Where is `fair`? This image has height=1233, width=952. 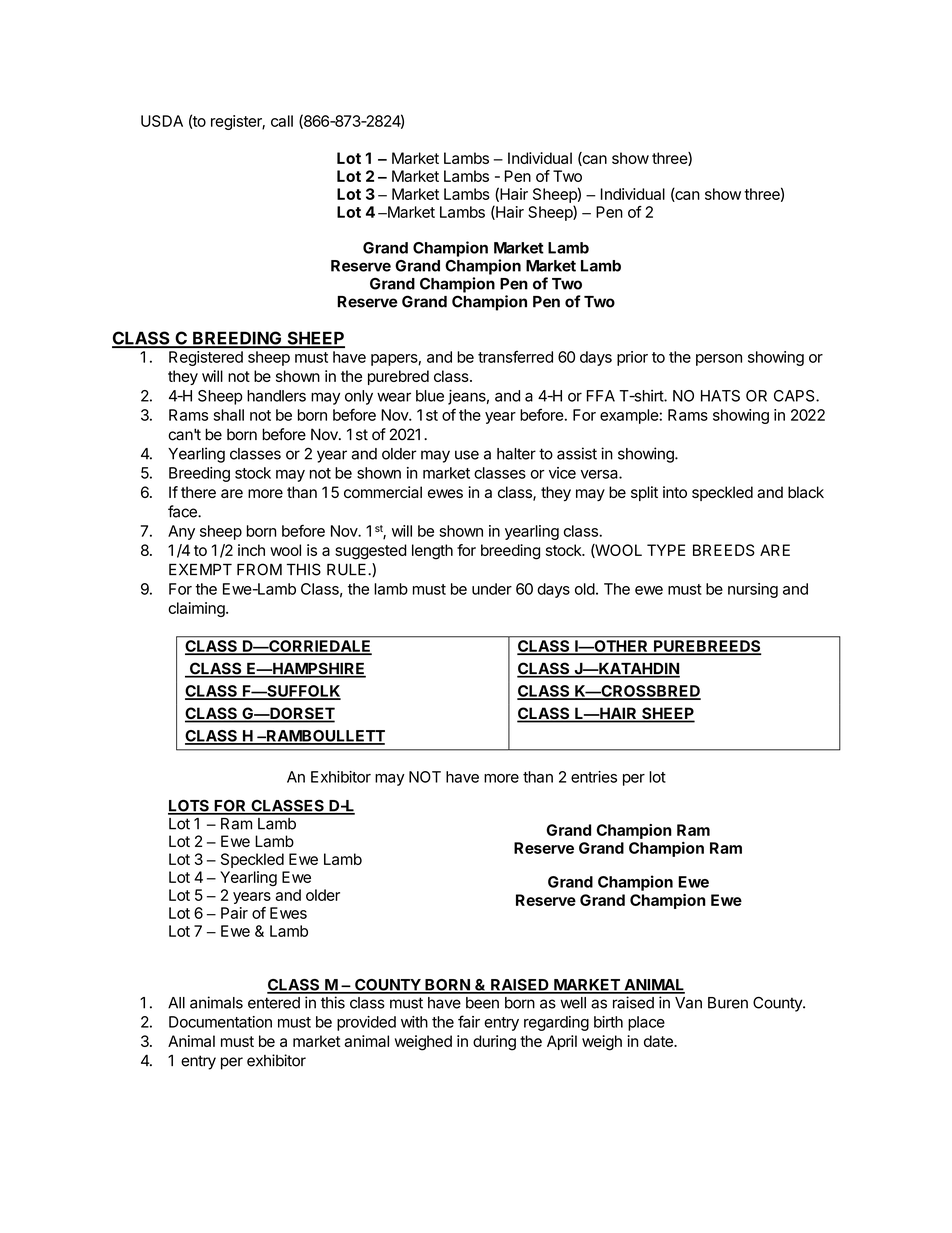 fair is located at coordinates (469, 1021).
